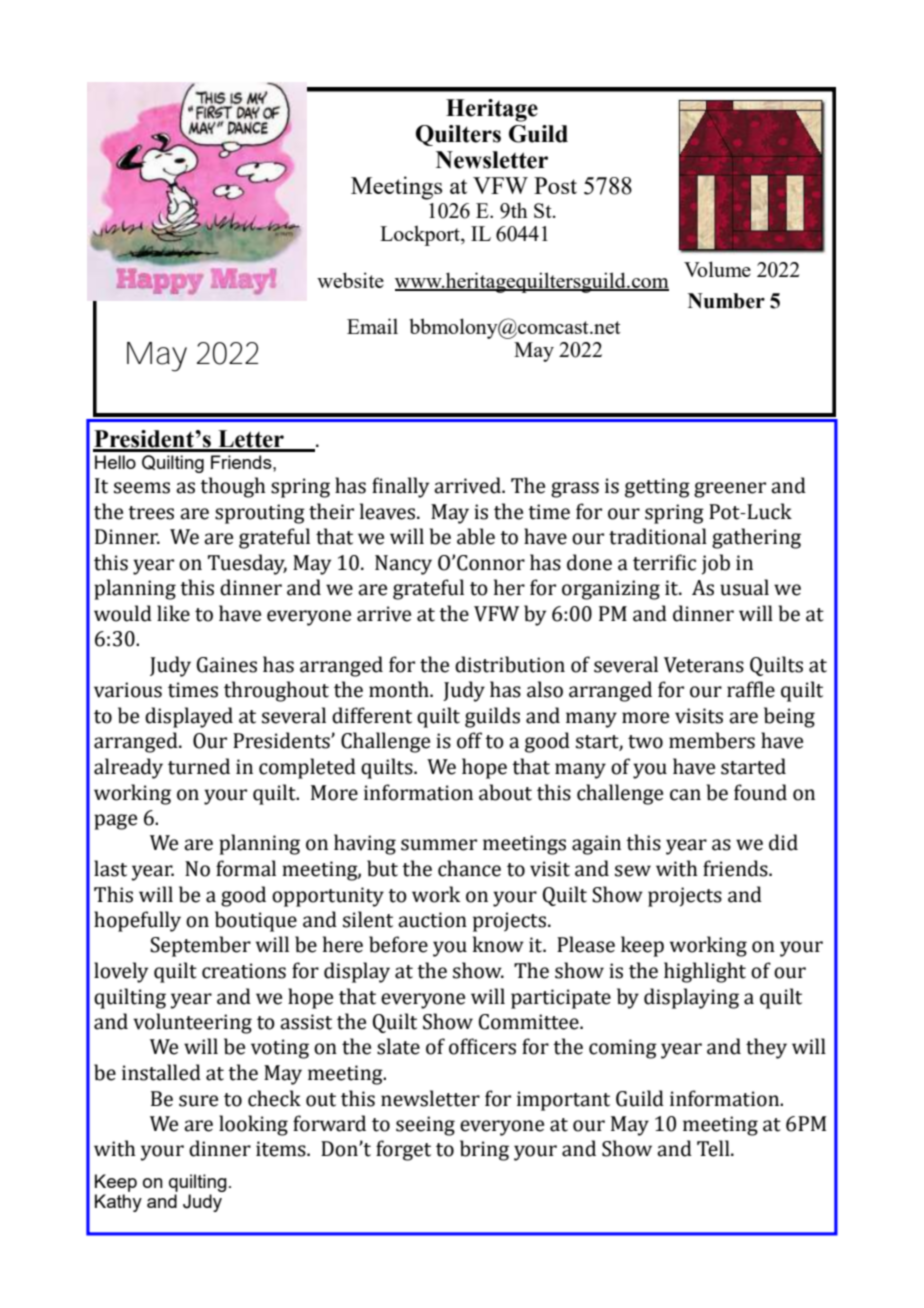 The image size is (924, 1308). What do you see at coordinates (704, 665) in the page?
I see `Veterans` at bounding box center [704, 665].
